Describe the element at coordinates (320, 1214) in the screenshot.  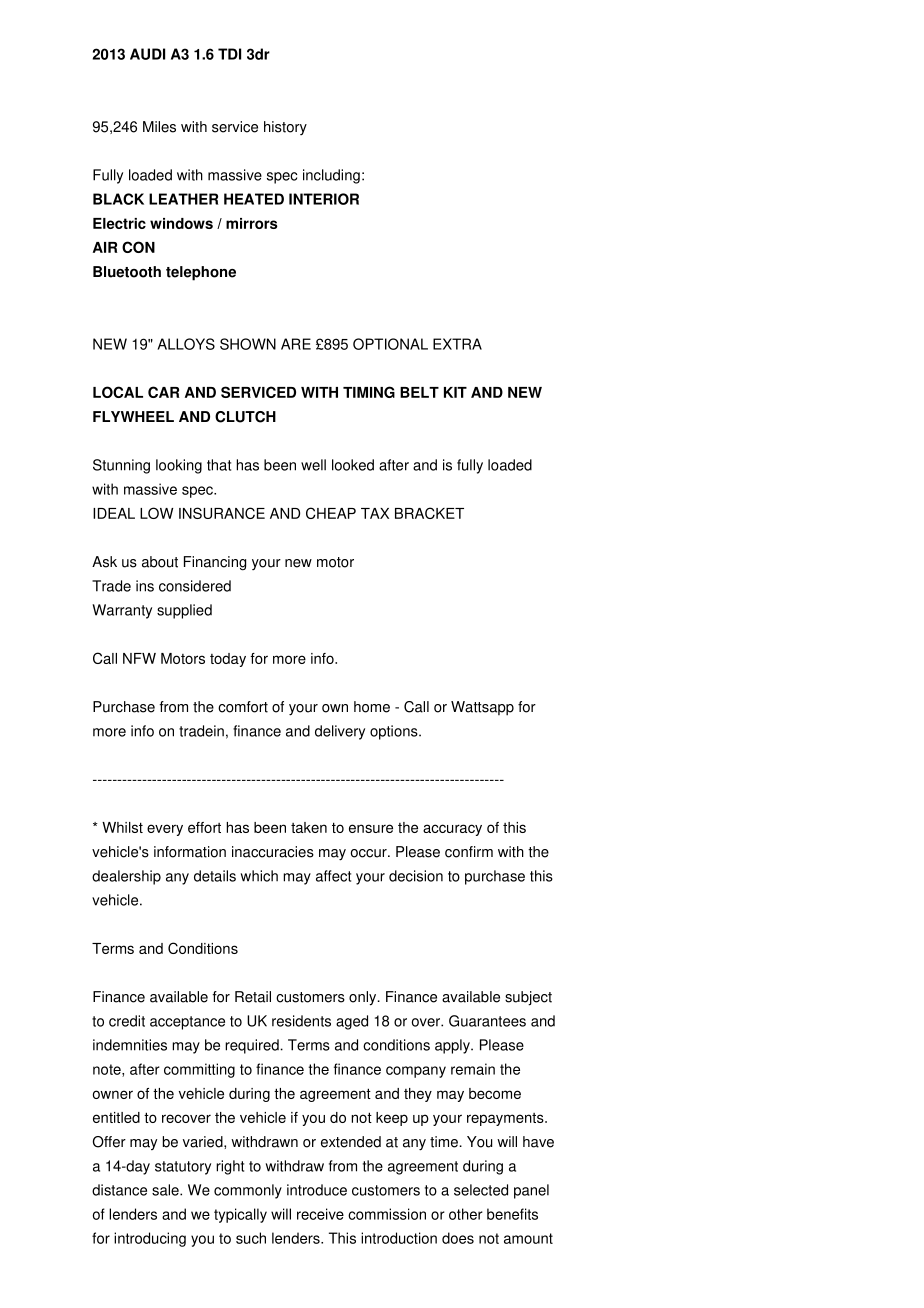
I see `receive` at that location.
